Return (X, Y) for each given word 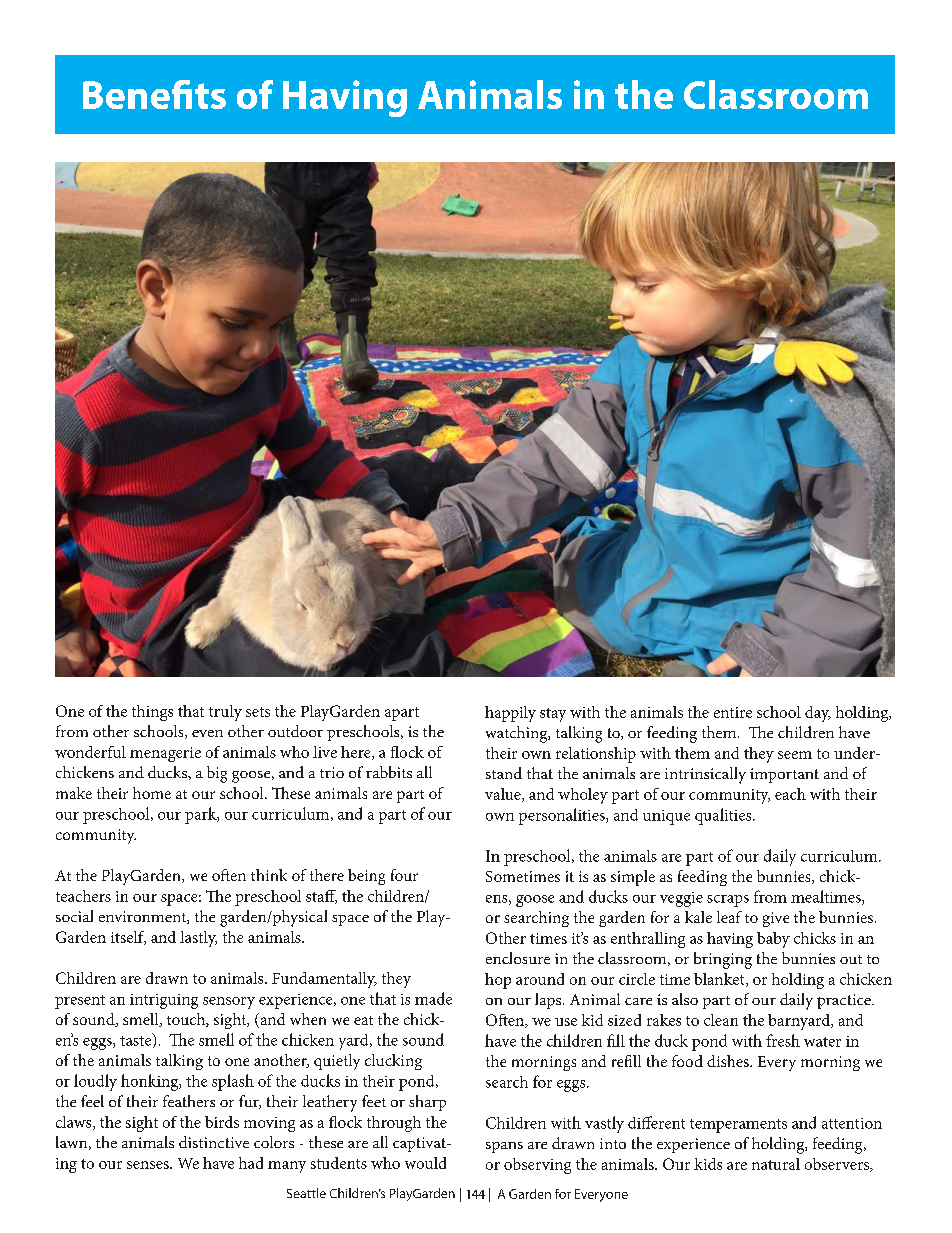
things (152, 713)
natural (776, 1164)
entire (733, 712)
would (425, 1163)
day (818, 714)
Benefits (154, 94)
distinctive (214, 1142)
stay (553, 715)
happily (510, 714)
